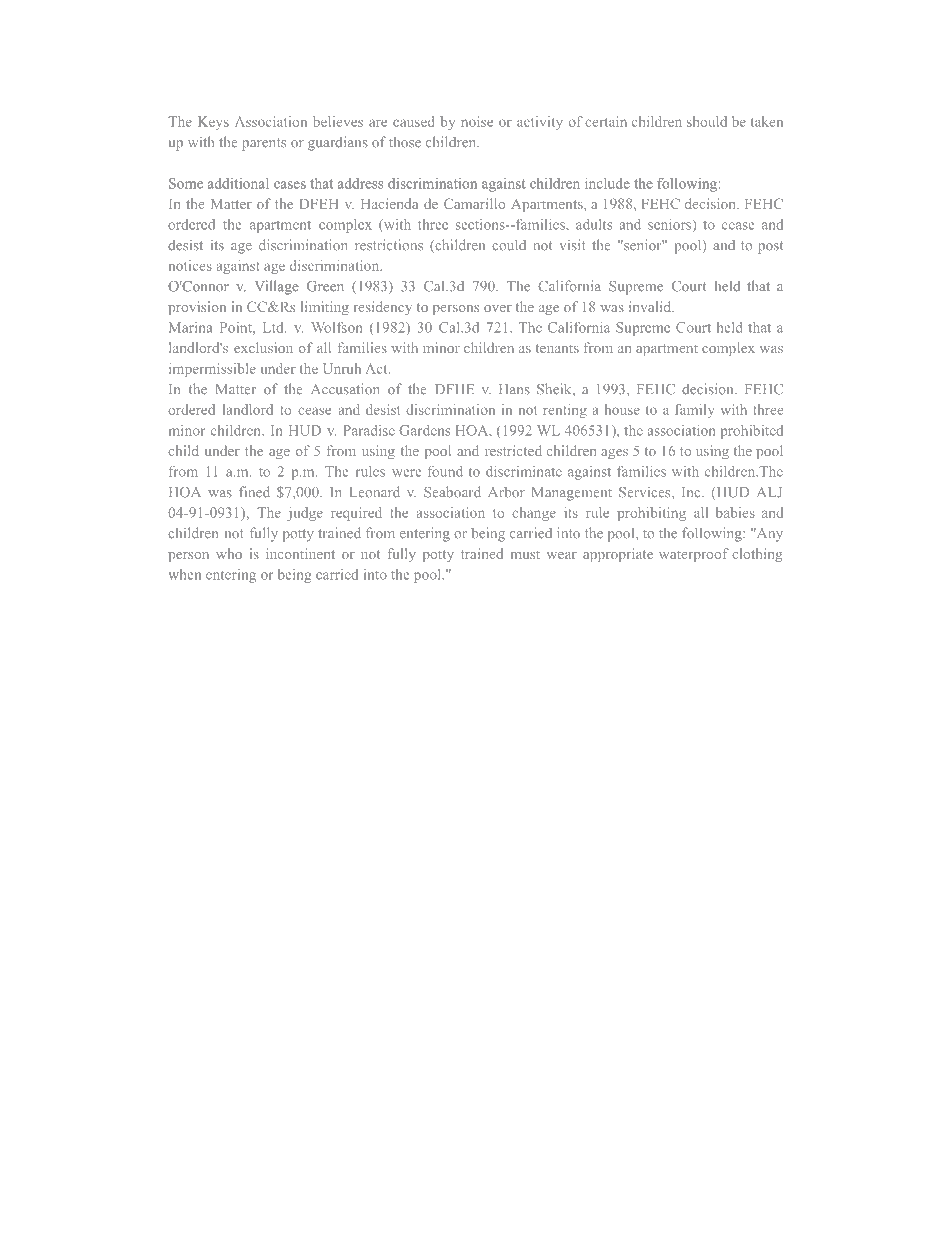  What do you see at coordinates (651, 306) in the page?
I see `invalid` at bounding box center [651, 306].
